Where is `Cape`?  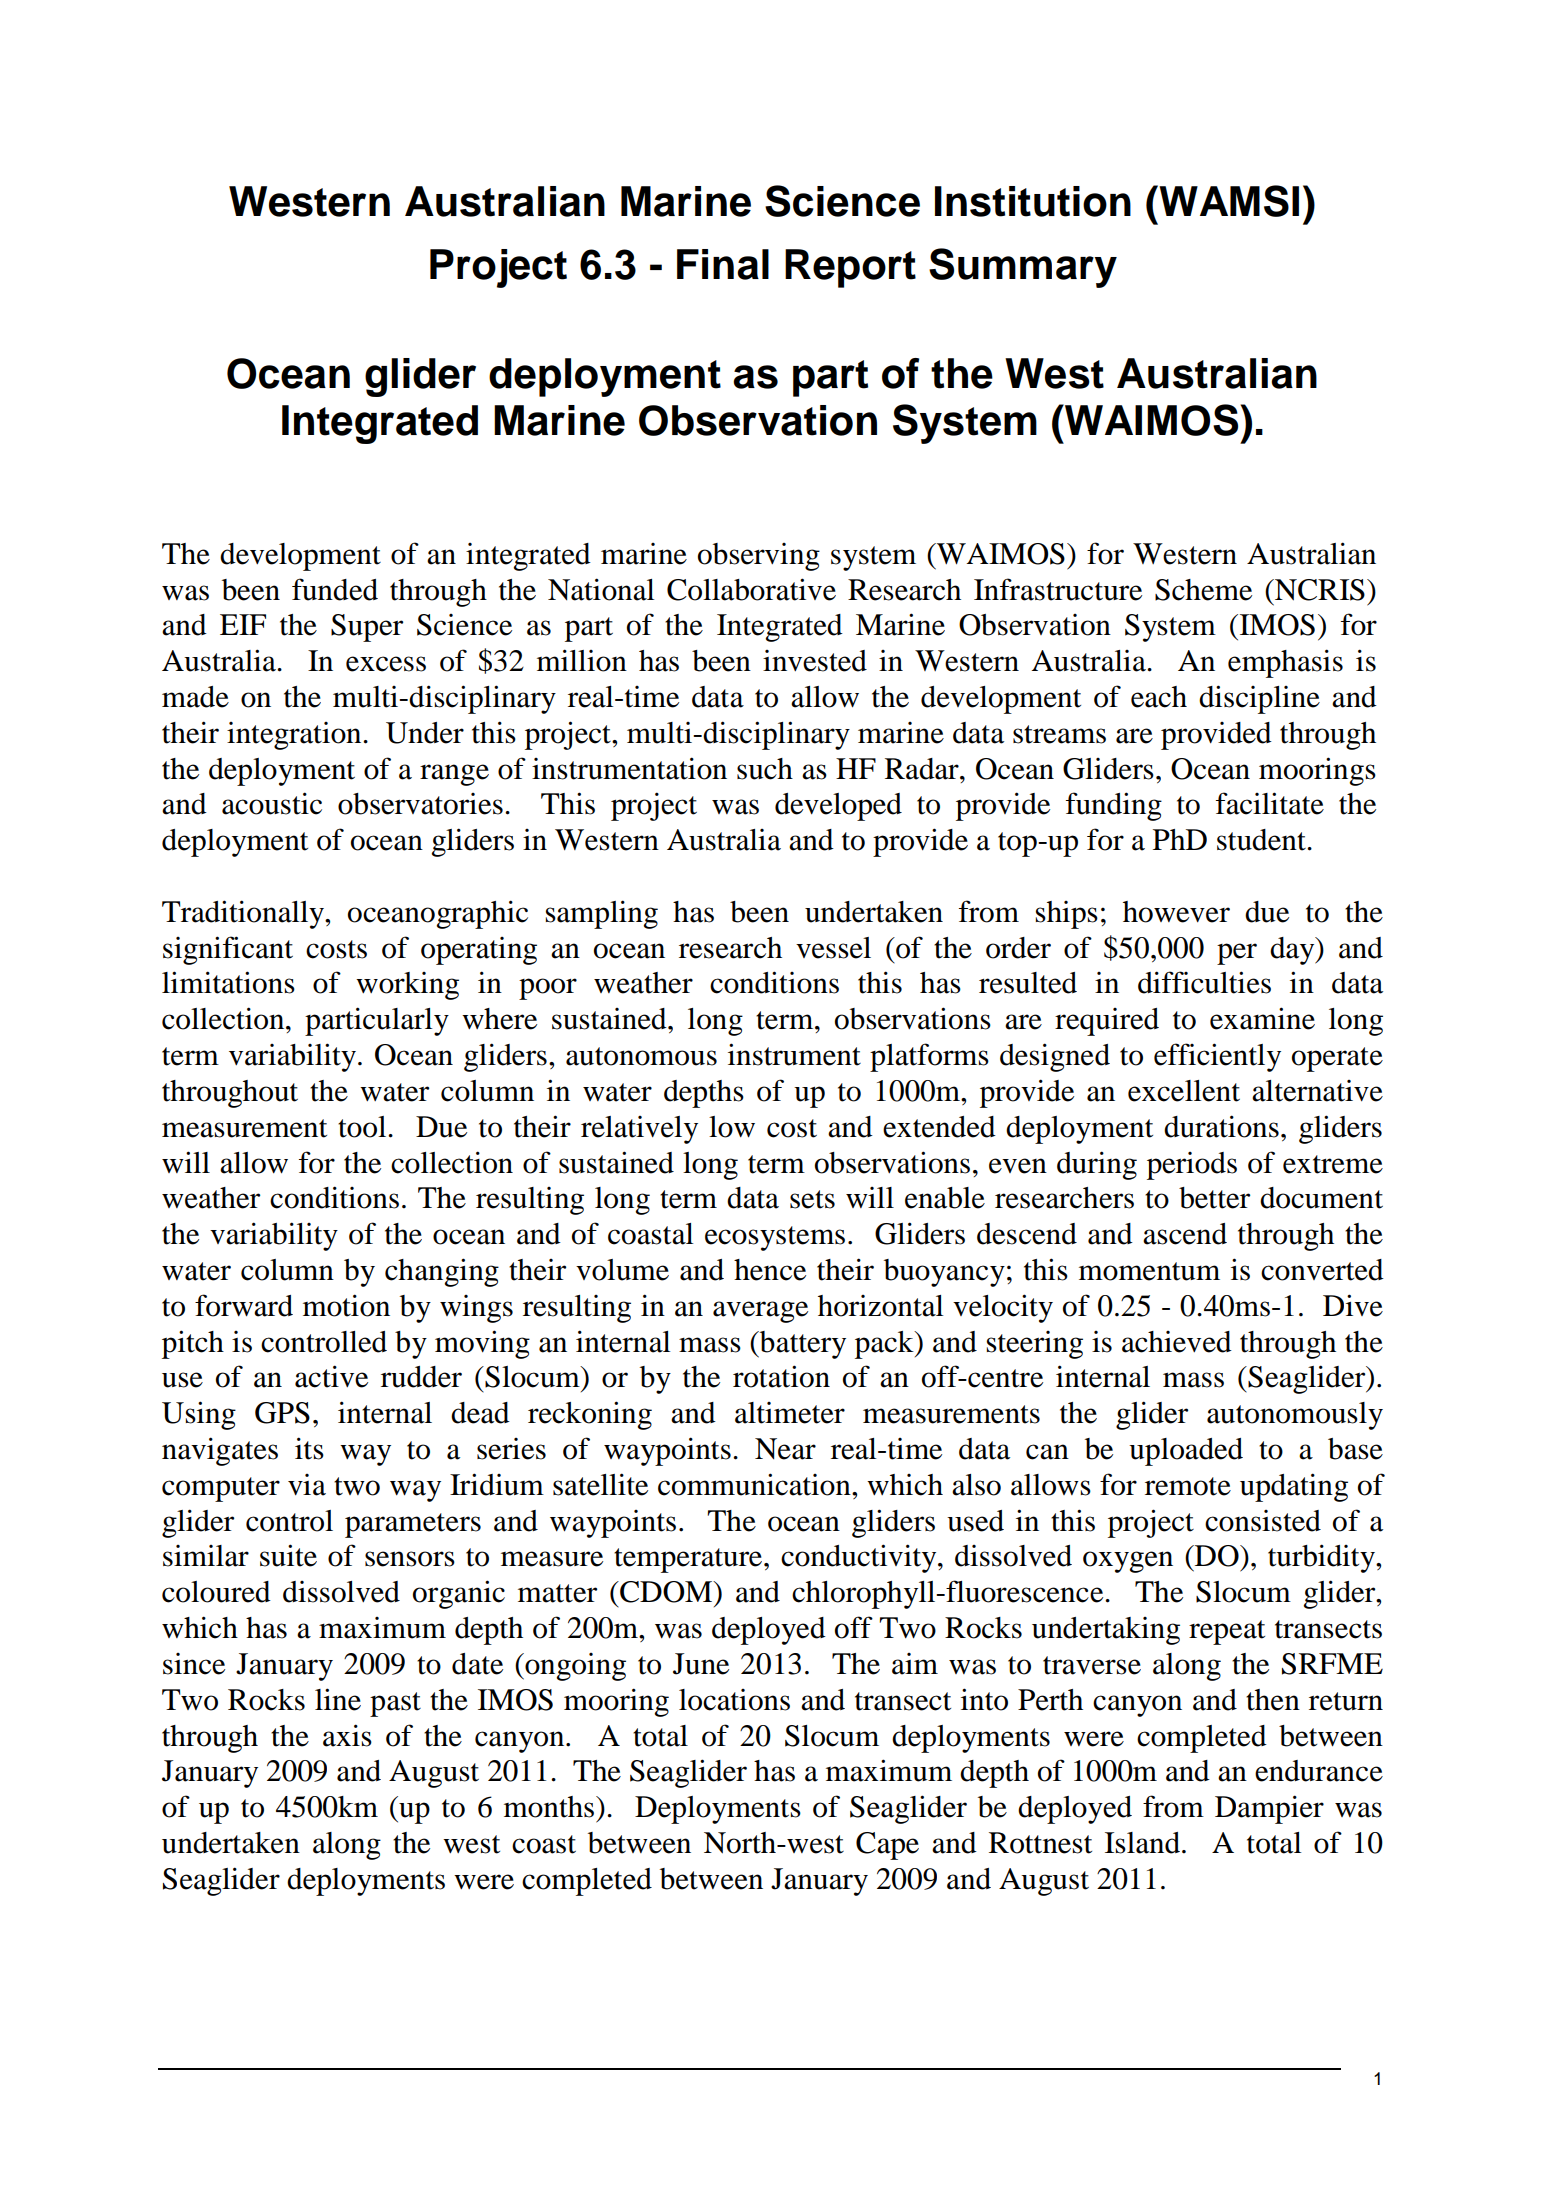 Cape is located at coordinates (887, 1846).
